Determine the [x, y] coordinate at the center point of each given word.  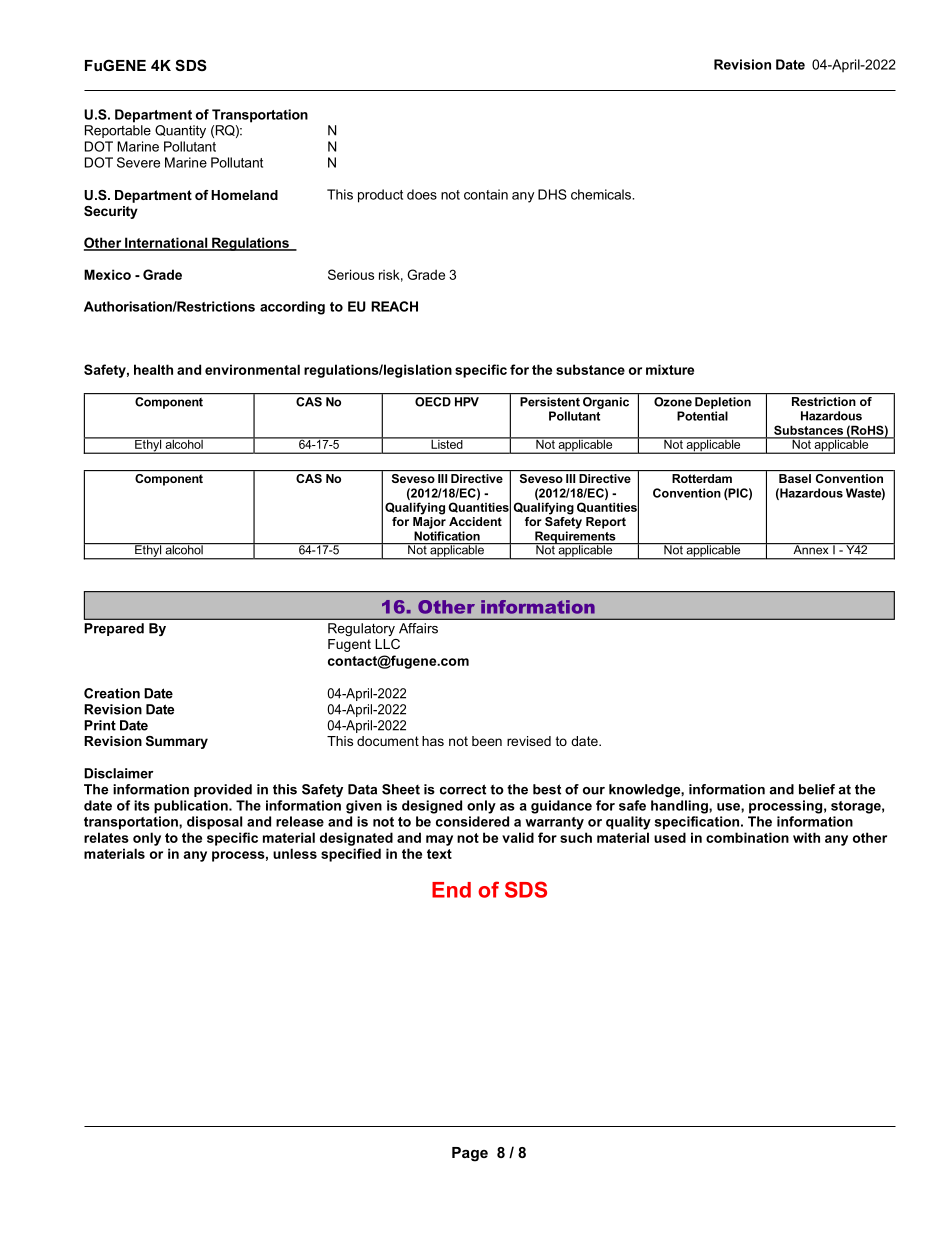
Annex [811, 549]
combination [747, 837]
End [451, 890]
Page [470, 1154]
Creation [112, 693]
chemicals [602, 194]
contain [486, 194]
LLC [387, 644]
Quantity [180, 131]
